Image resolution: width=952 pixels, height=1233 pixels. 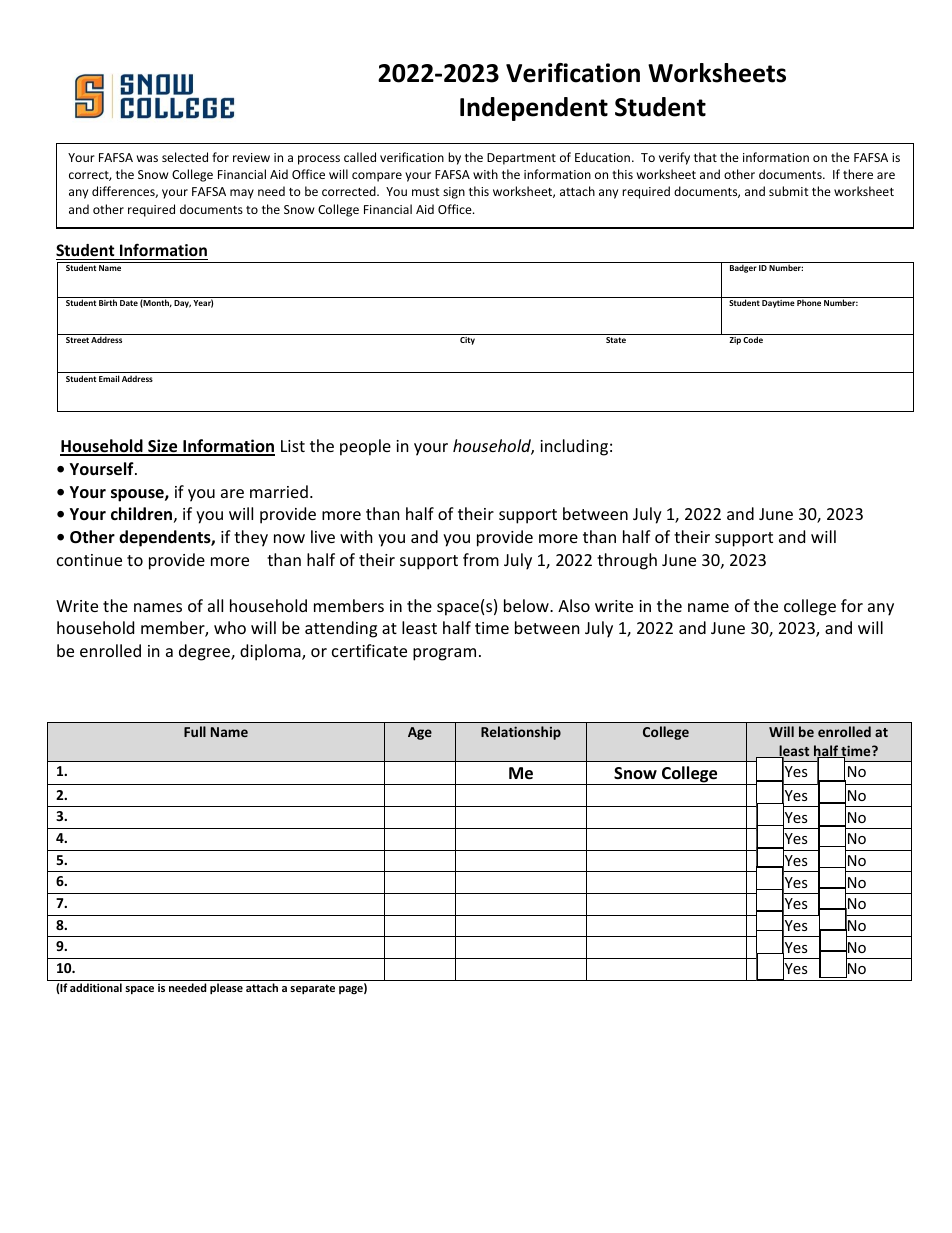 I want to click on Department, so click(x=521, y=159).
